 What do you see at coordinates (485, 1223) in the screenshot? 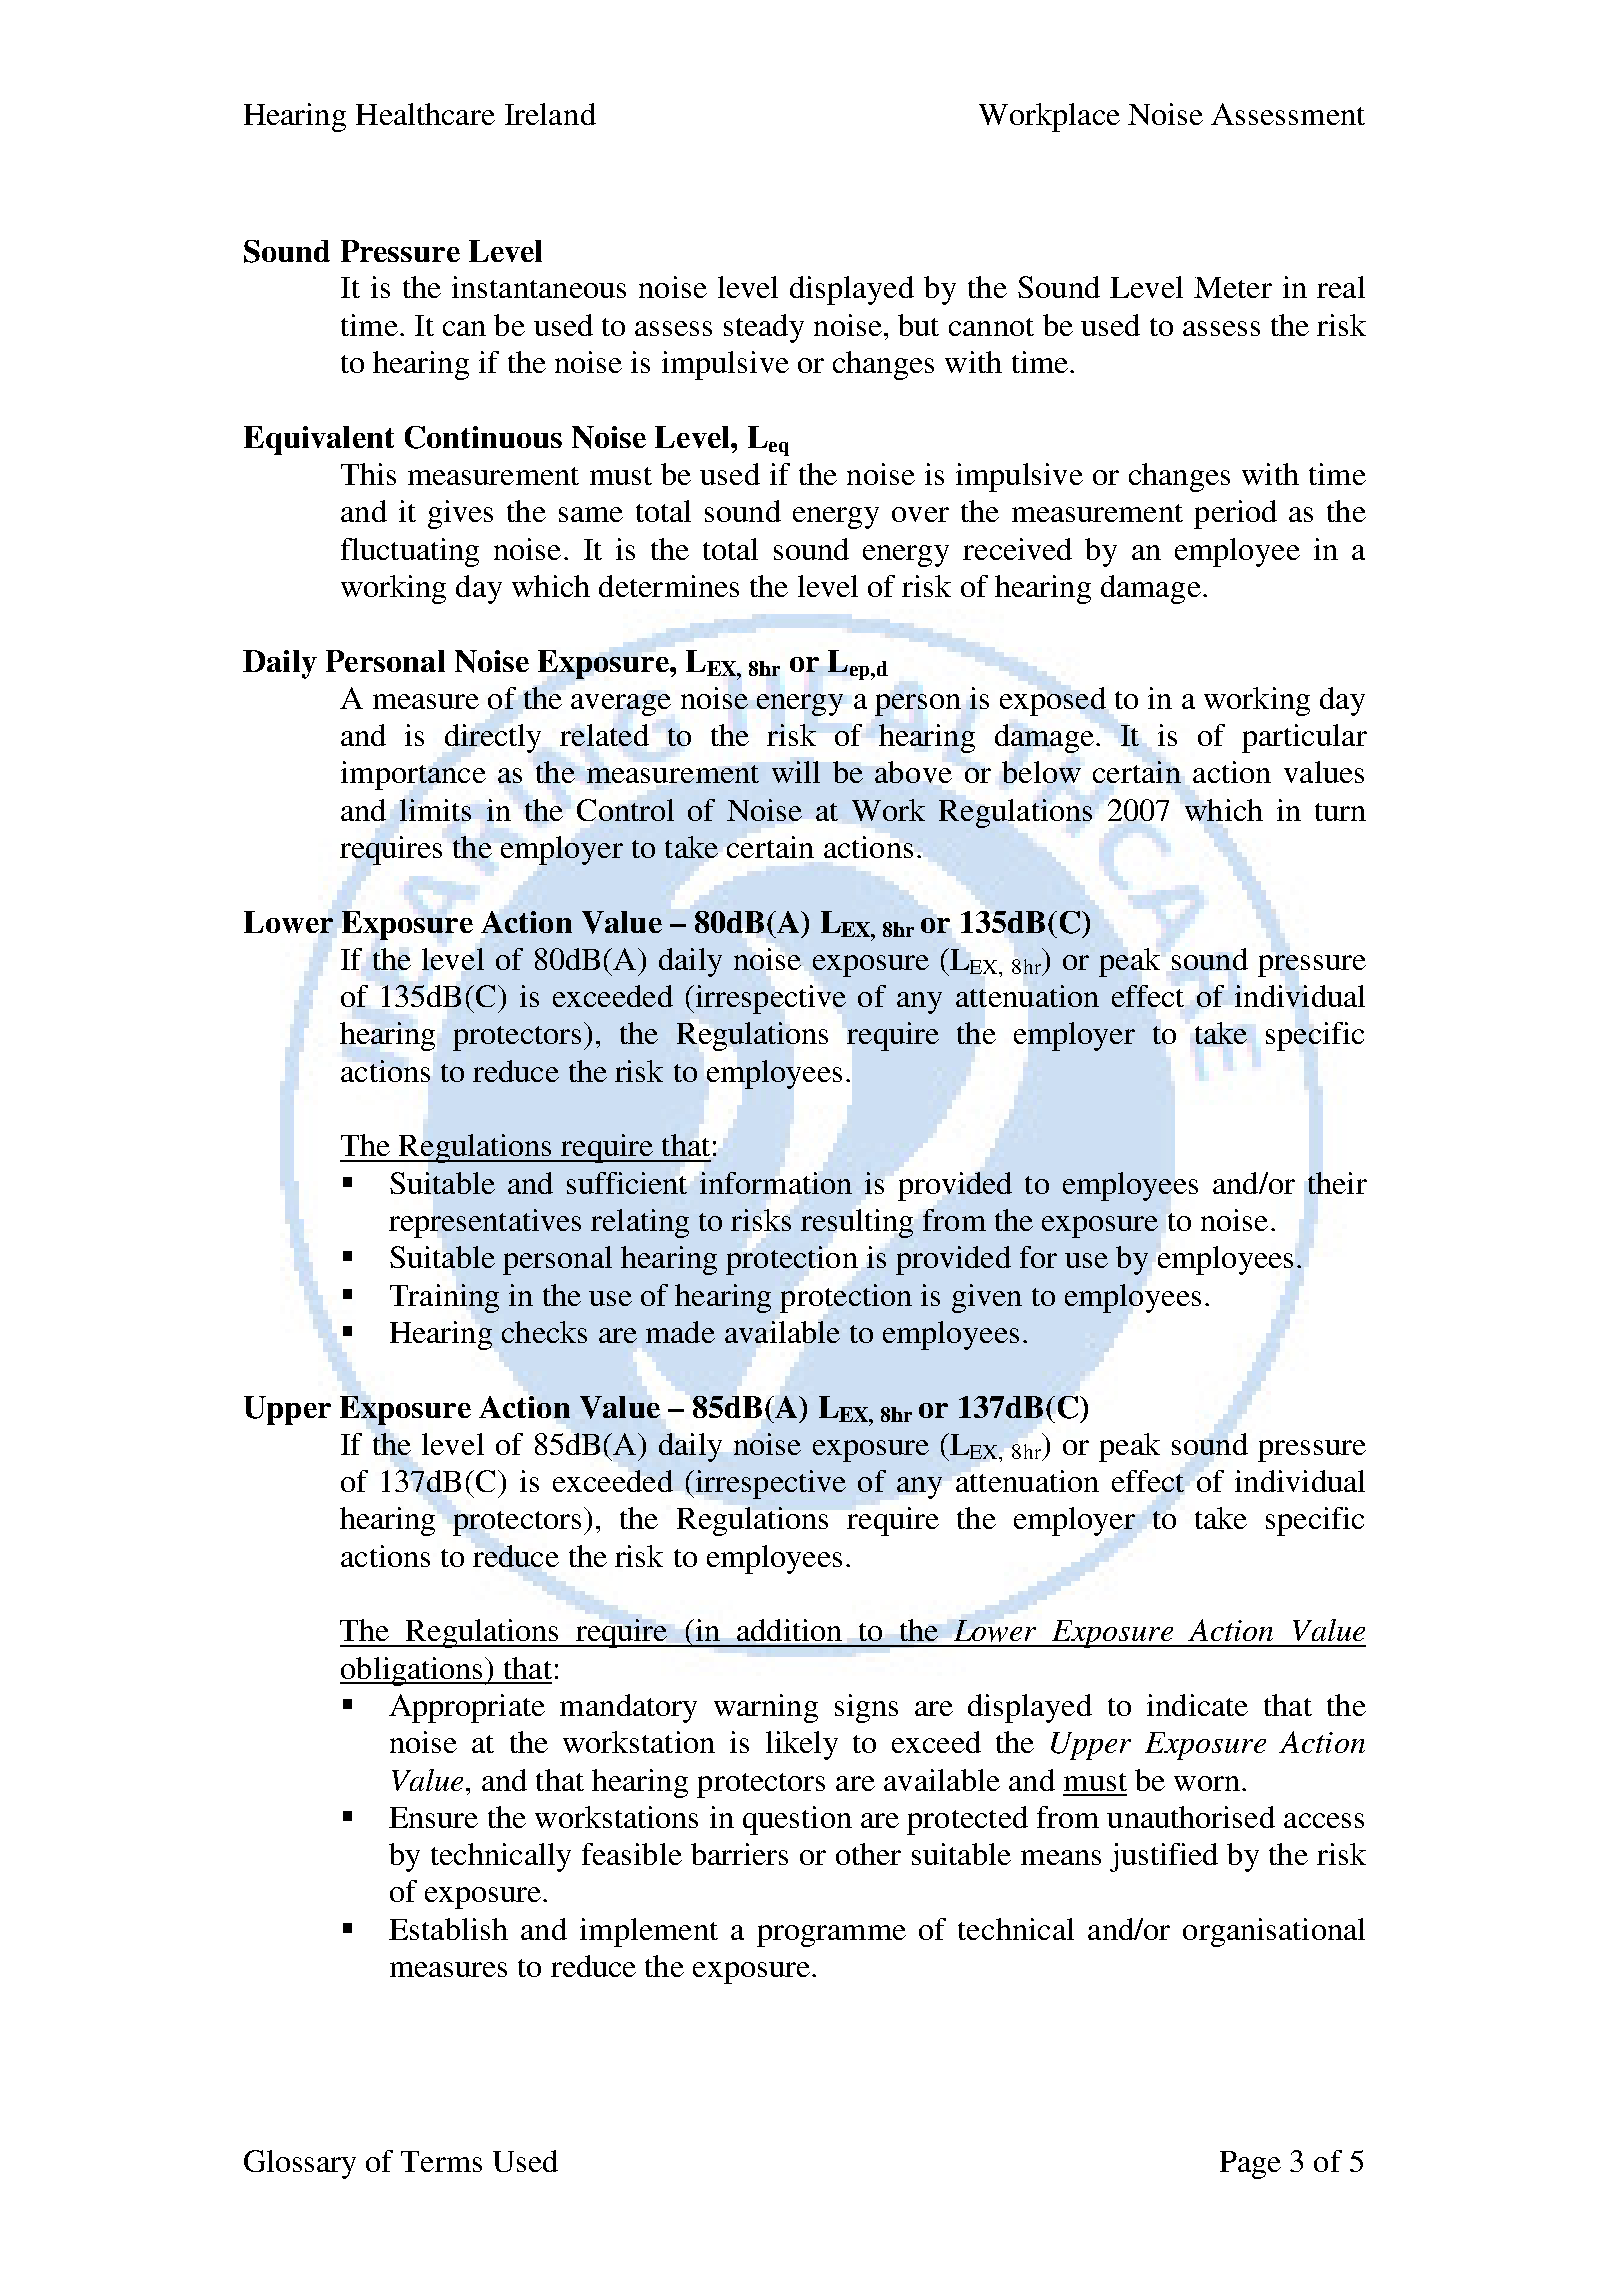
I see `representatives` at bounding box center [485, 1223].
